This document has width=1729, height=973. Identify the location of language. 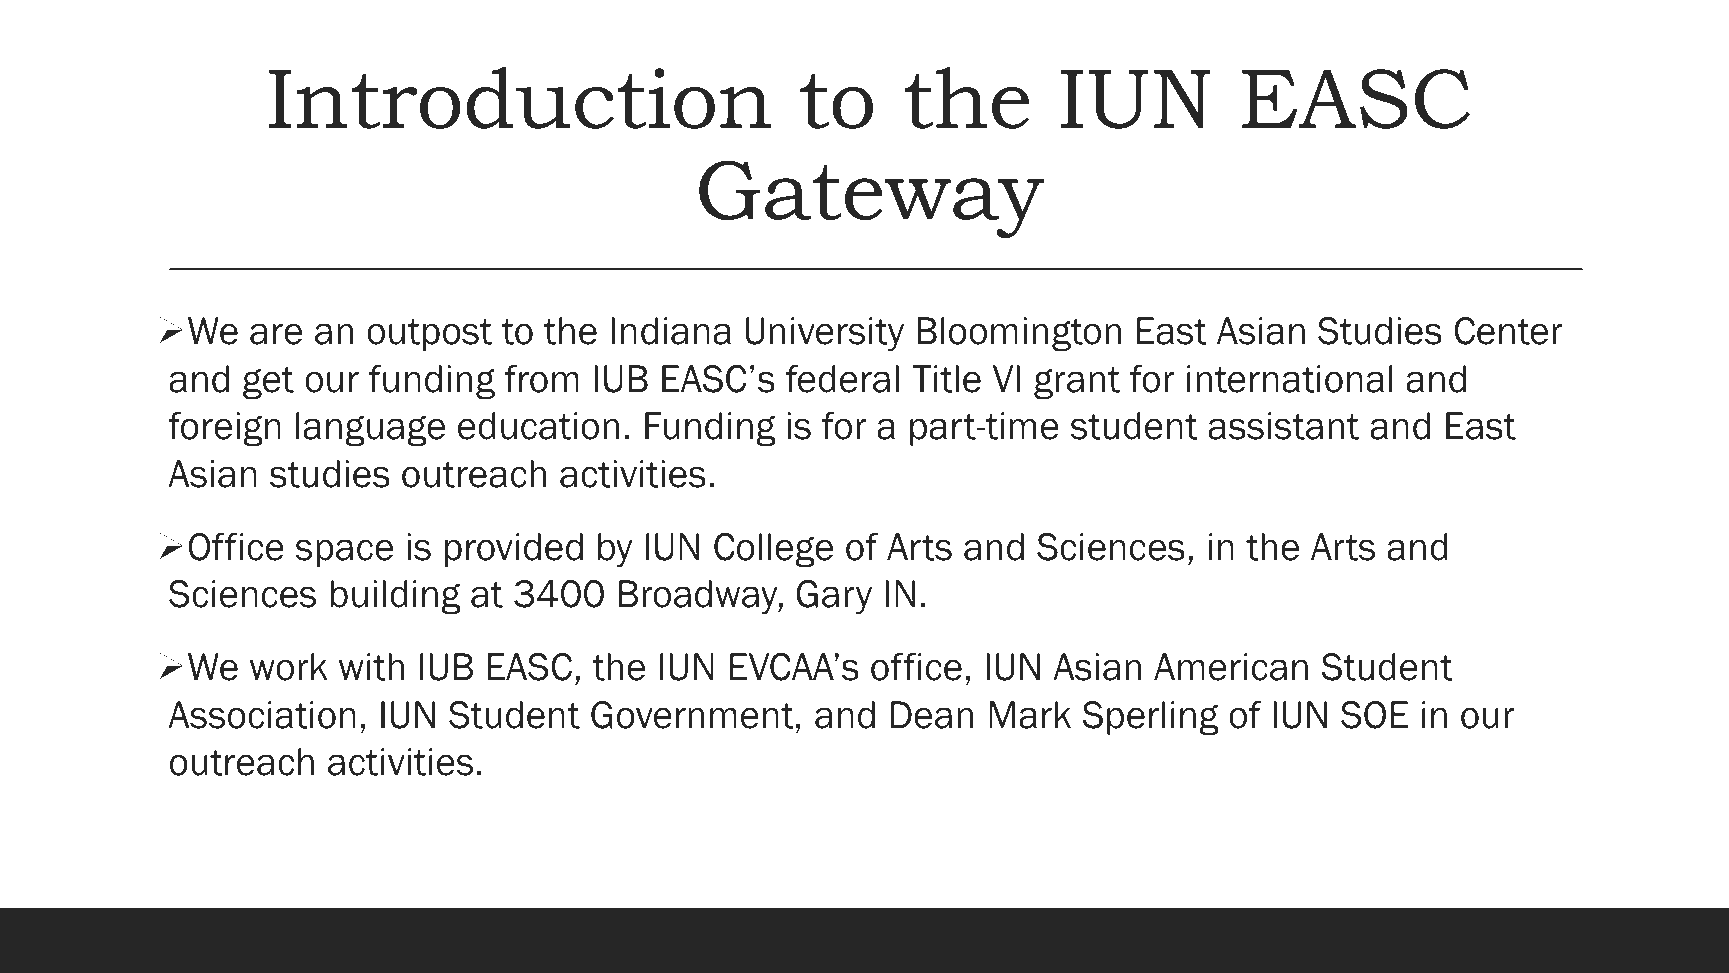
(370, 429).
